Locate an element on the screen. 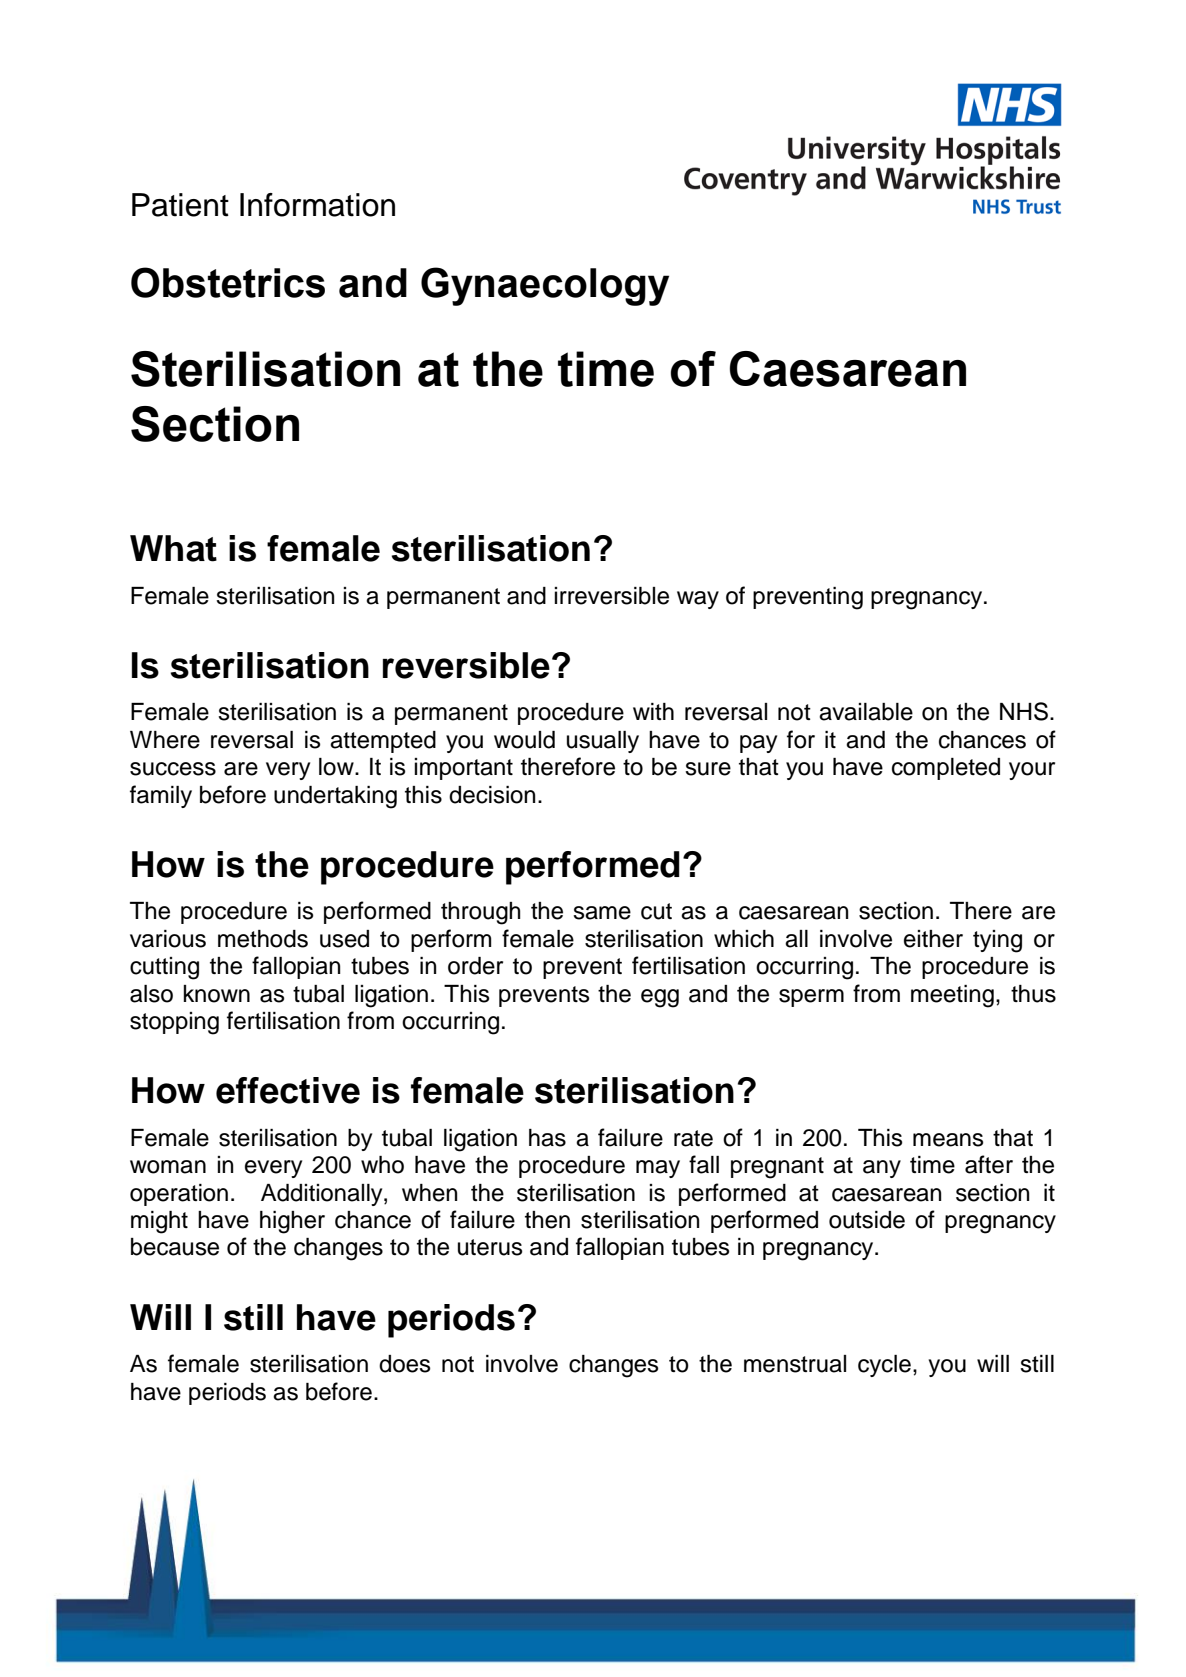 The height and width of the screenshot is (1677, 1186). because is located at coordinates (175, 1247).
